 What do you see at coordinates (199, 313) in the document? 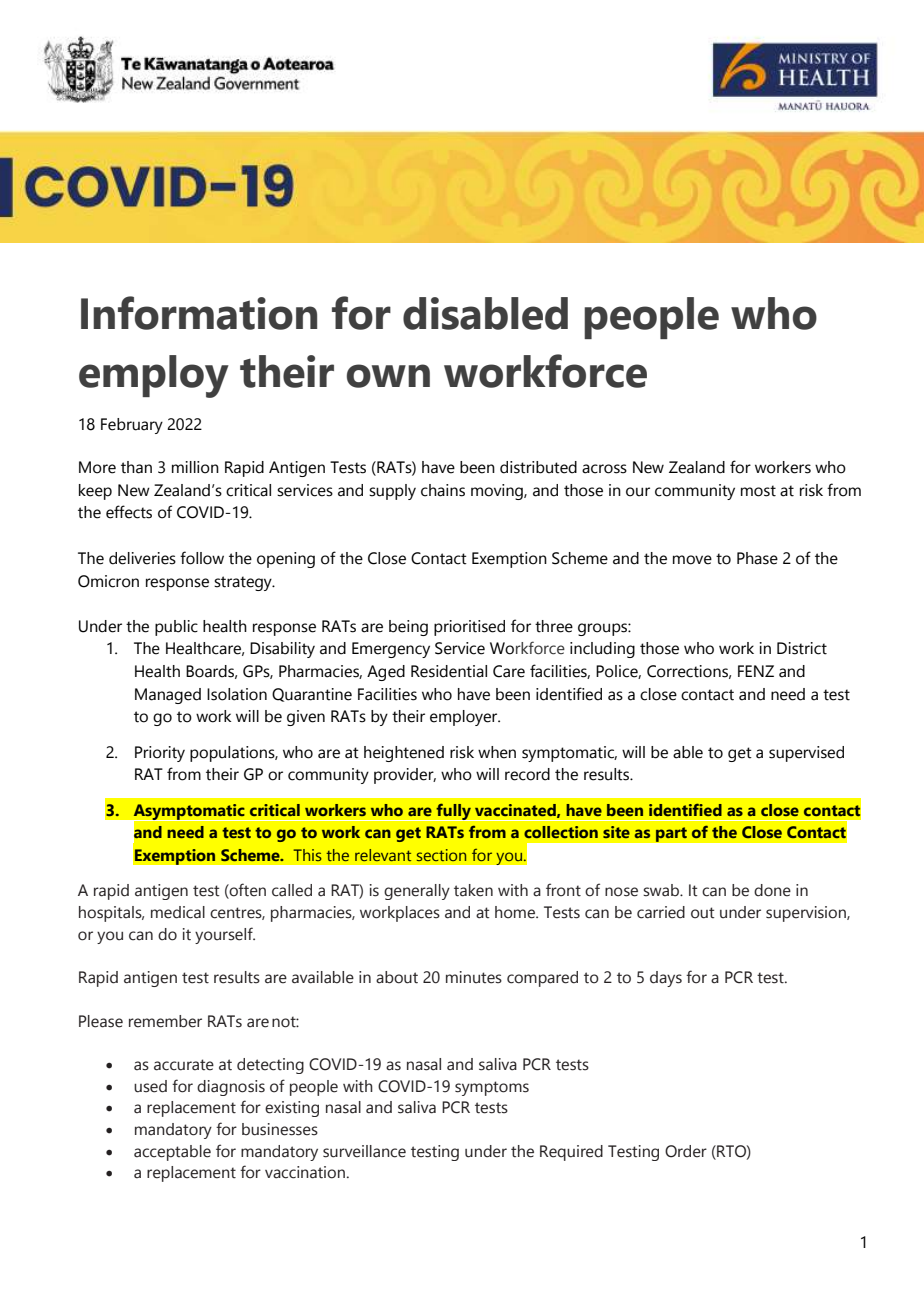
I see `Information` at bounding box center [199, 313].
